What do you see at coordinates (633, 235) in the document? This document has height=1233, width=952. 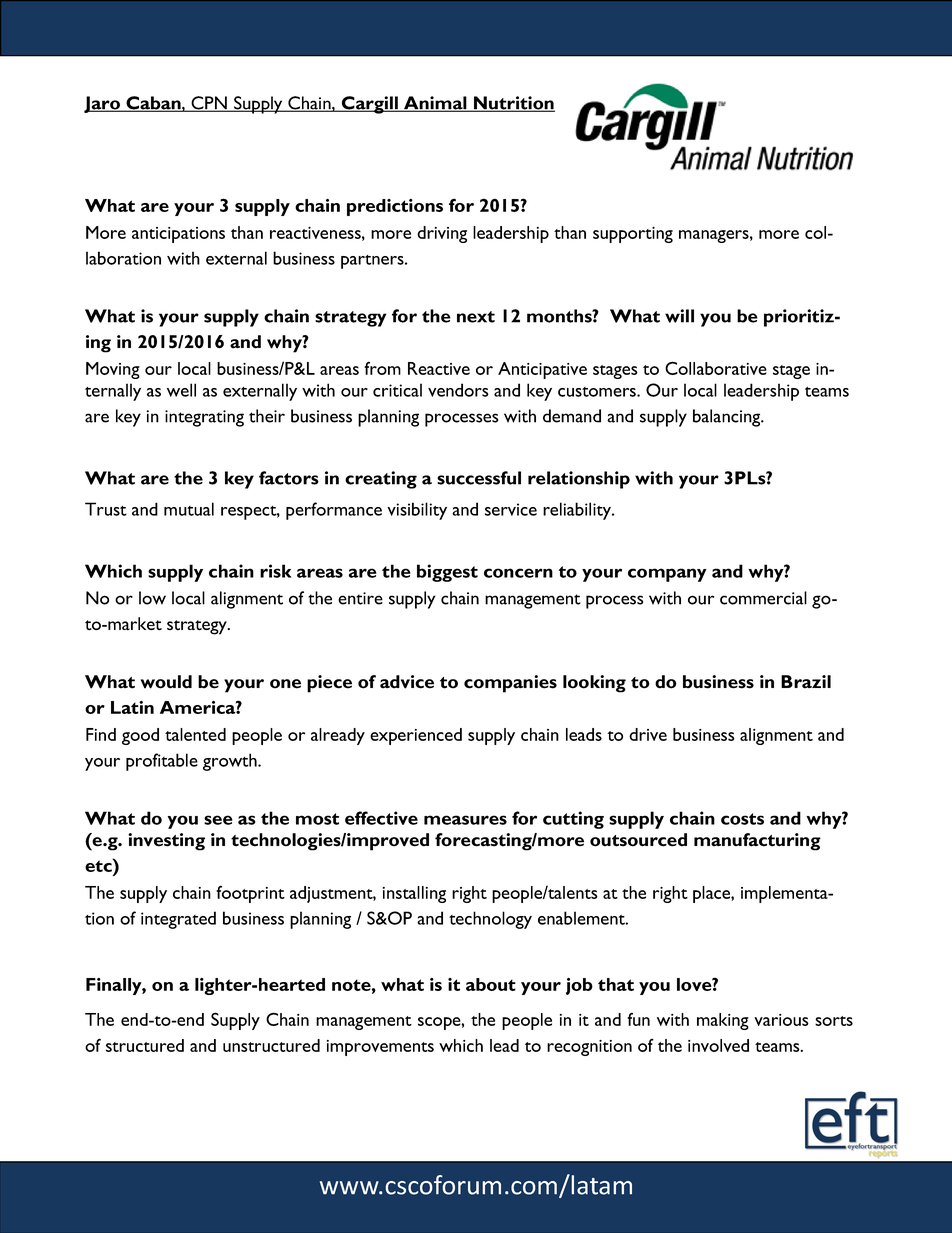 I see `supporting` at bounding box center [633, 235].
